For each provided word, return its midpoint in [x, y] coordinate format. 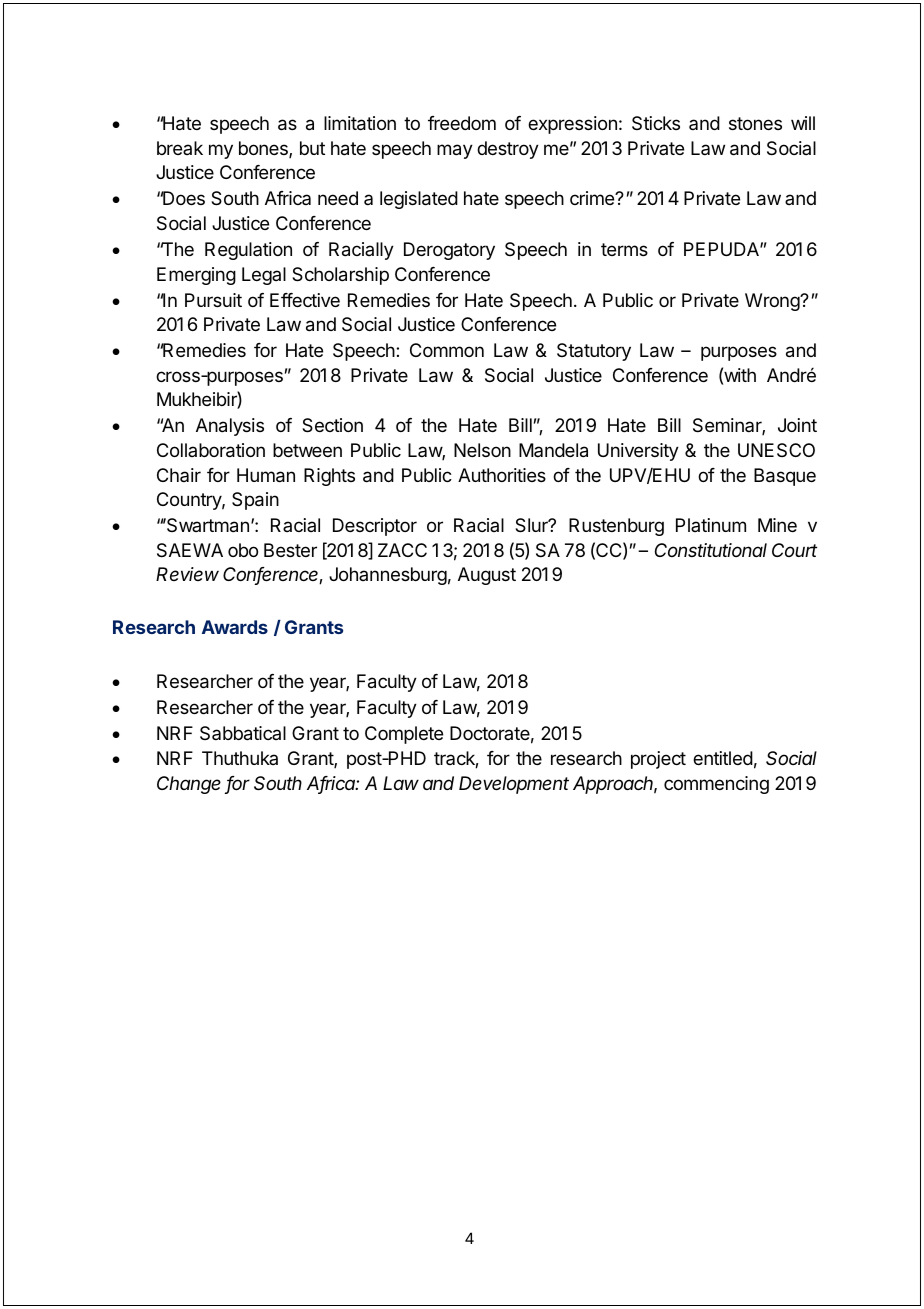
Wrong [773, 302]
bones [264, 149]
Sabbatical [243, 733]
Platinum [711, 525]
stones [755, 123]
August [487, 576]
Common [447, 350]
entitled [723, 758]
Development [514, 785]
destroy [508, 150]
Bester [290, 550]
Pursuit [213, 300]
